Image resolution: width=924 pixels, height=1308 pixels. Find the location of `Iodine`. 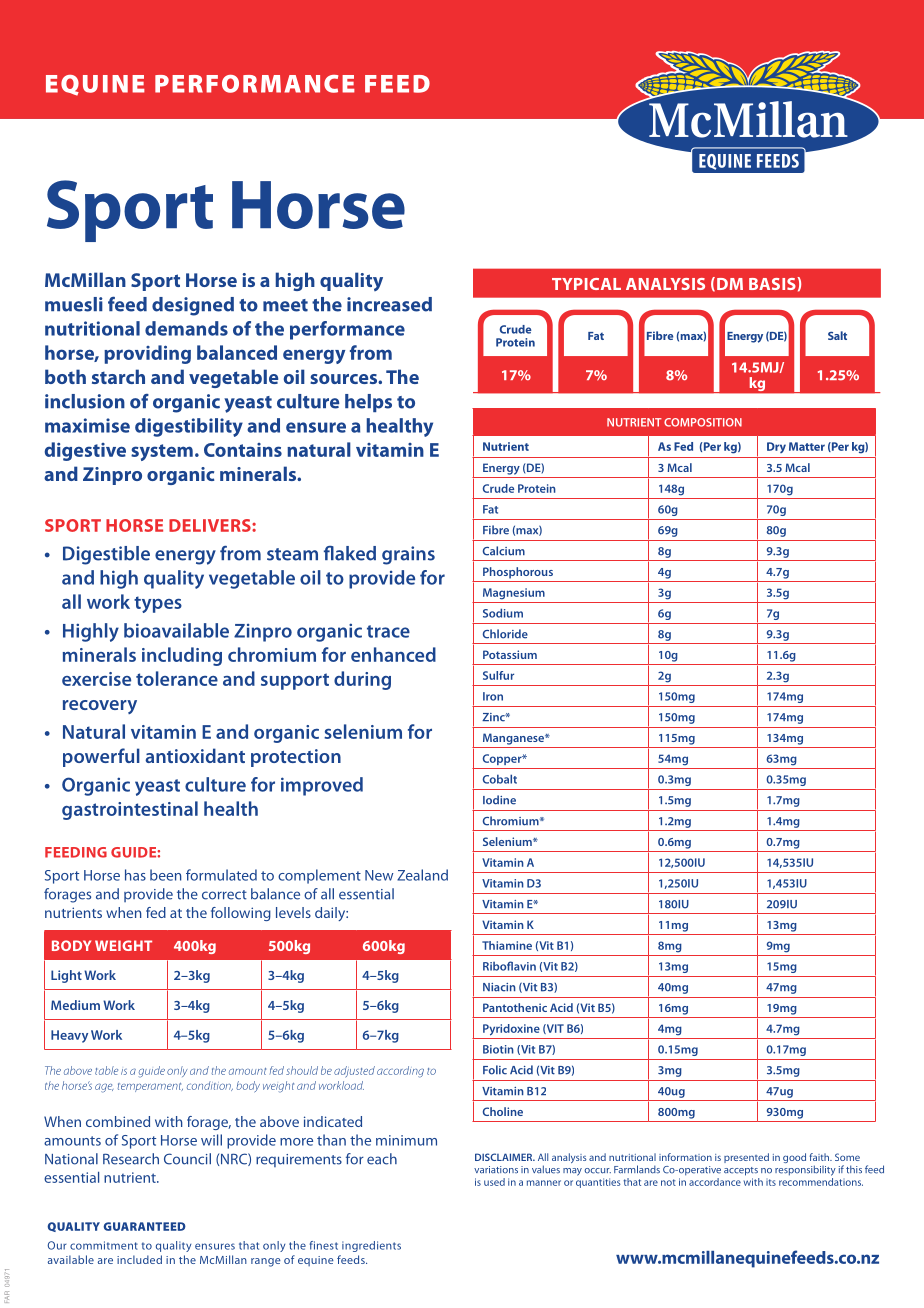

Iodine is located at coordinates (499, 800).
